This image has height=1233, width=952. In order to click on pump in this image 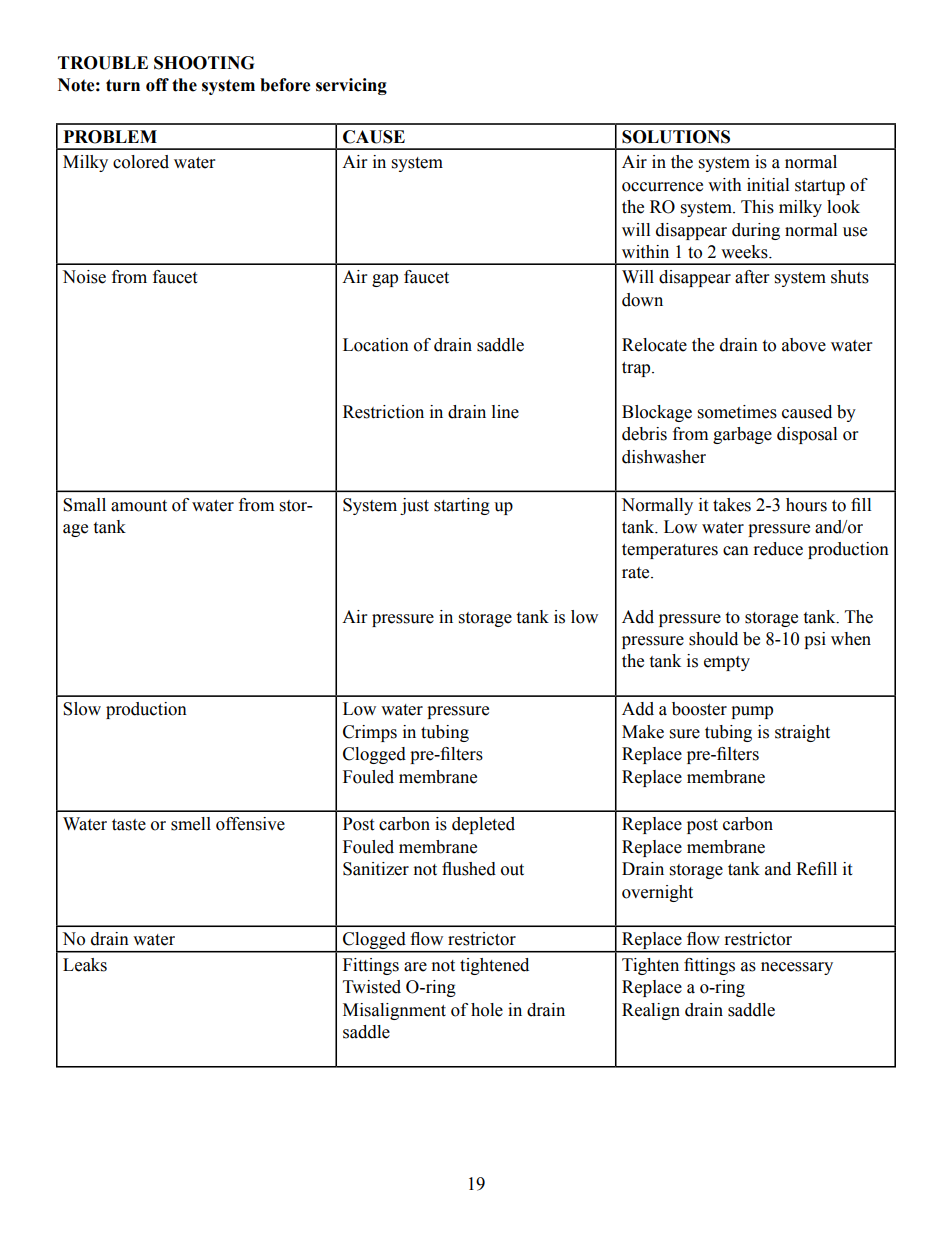, I will do `click(752, 712)`.
